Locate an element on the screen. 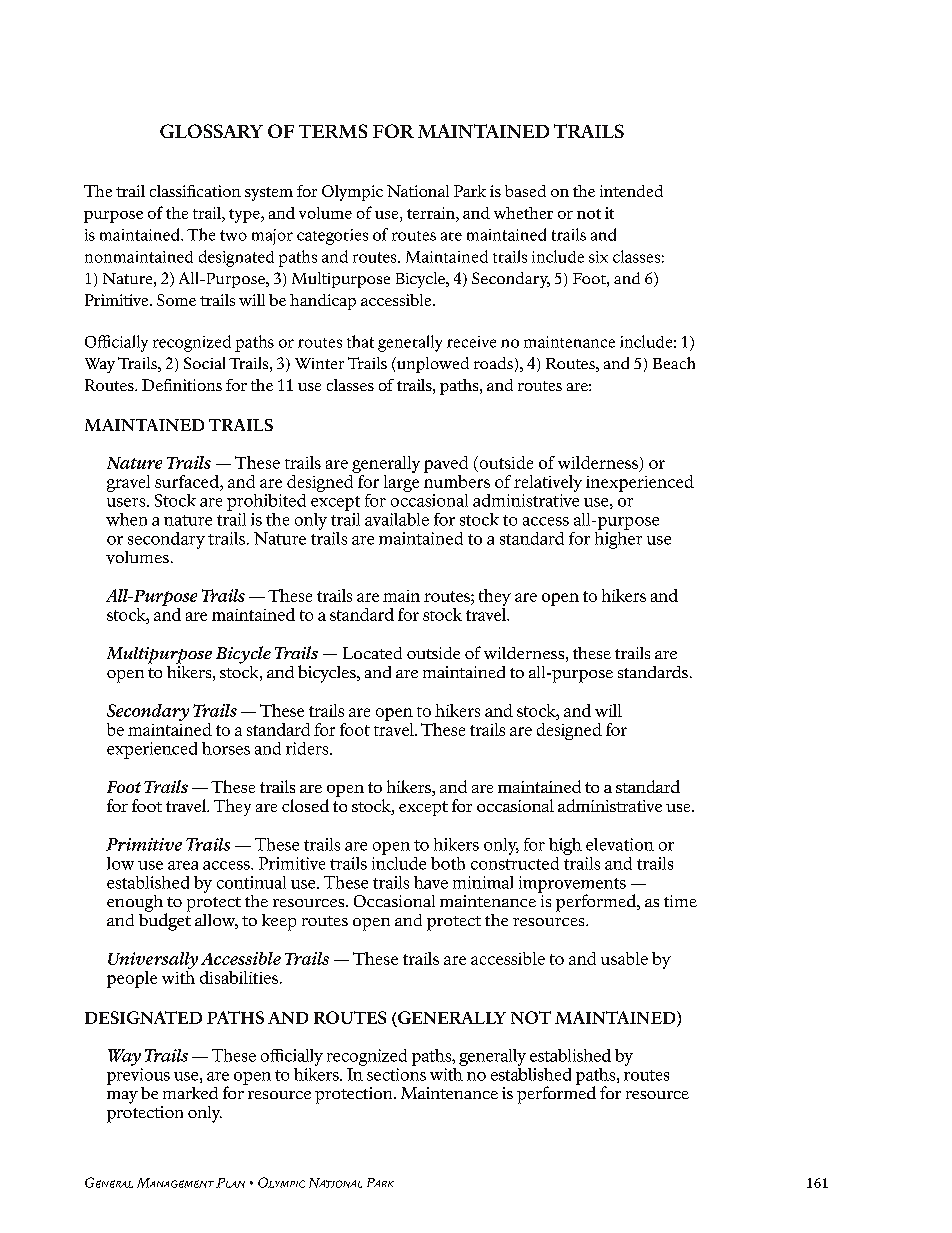 This screenshot has width=952, height=1233. marked is located at coordinates (190, 1093).
